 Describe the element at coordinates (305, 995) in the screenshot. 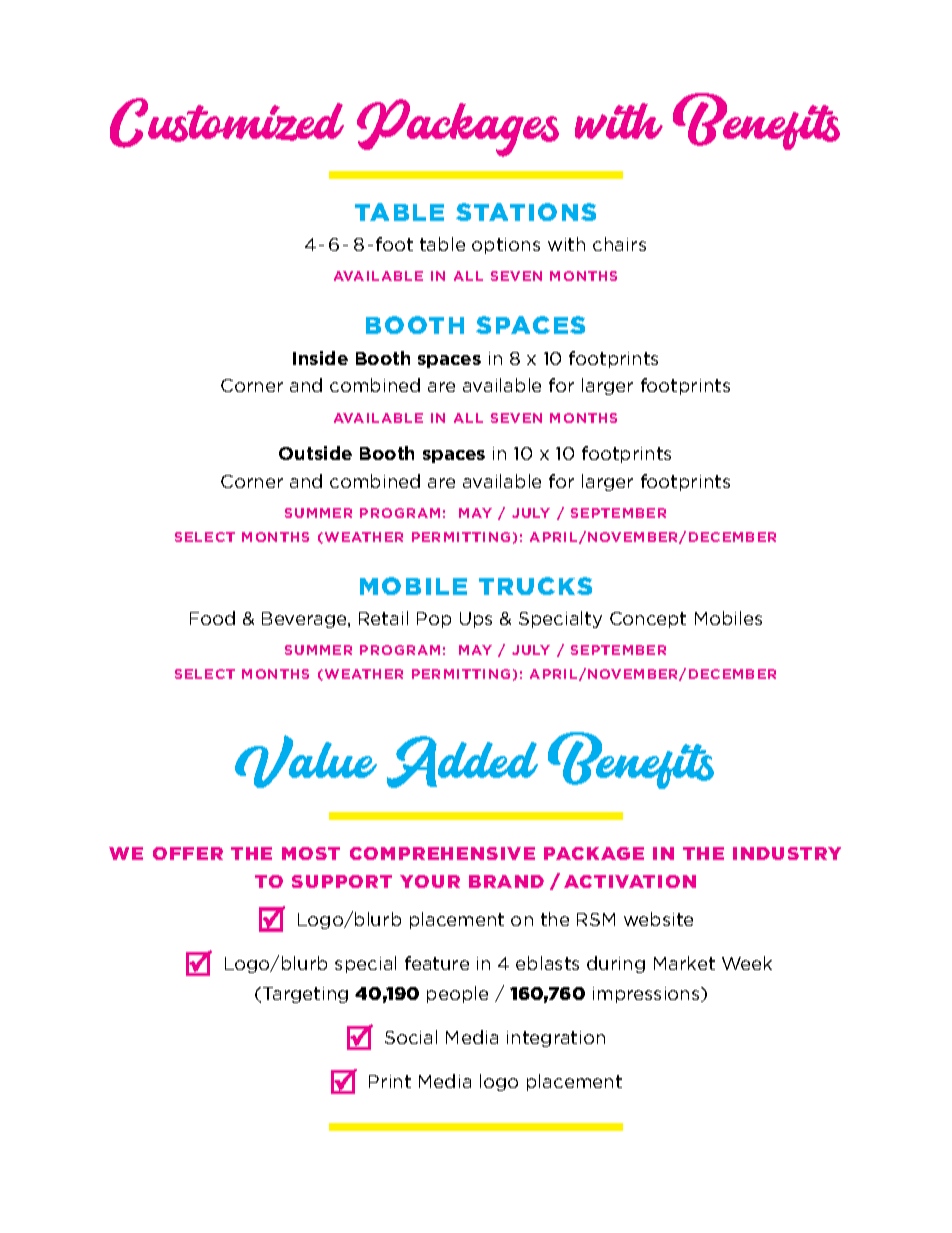

I see `Targeting` at that location.
